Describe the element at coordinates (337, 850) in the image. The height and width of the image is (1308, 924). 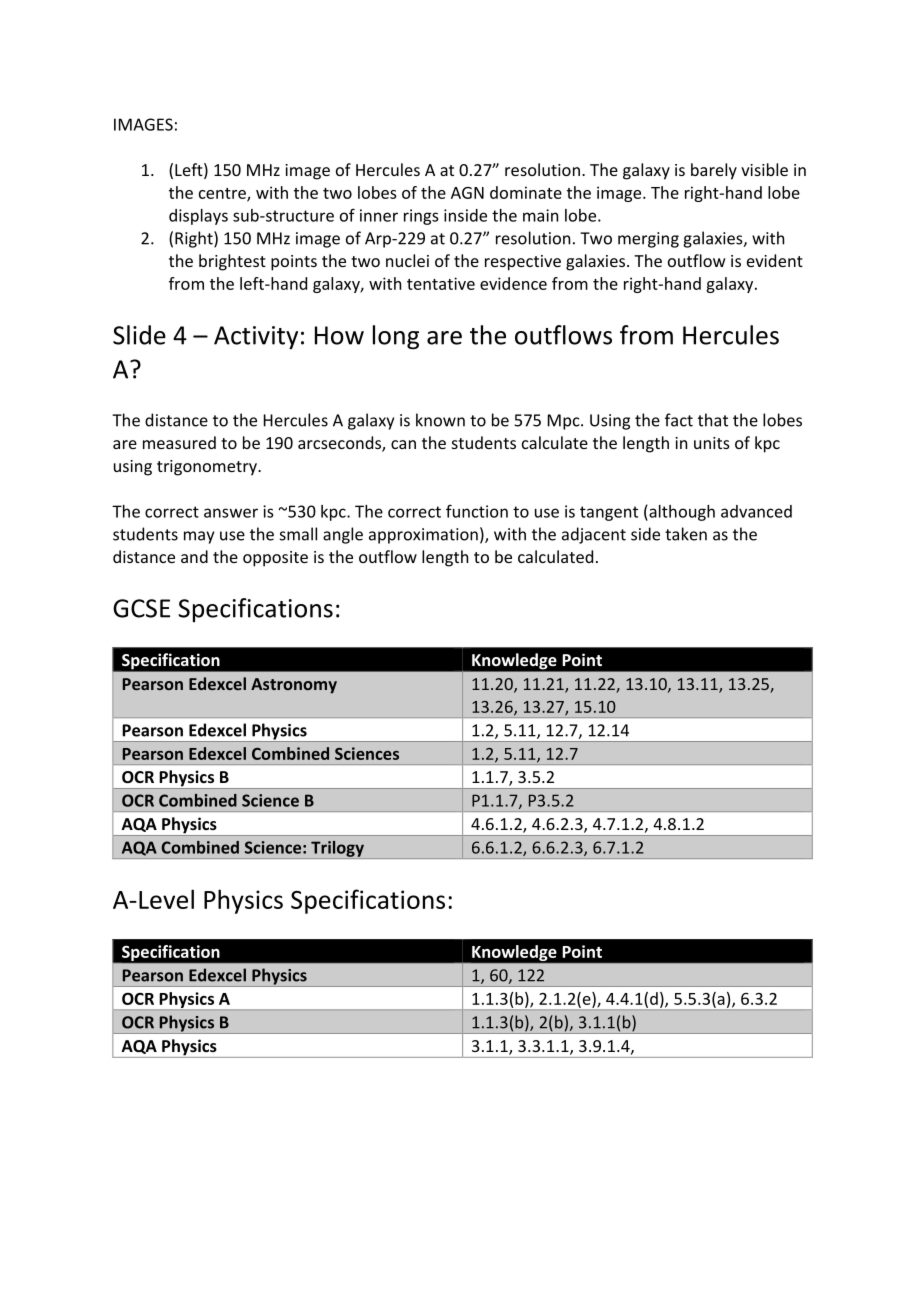
I see `Trilogy` at that location.
